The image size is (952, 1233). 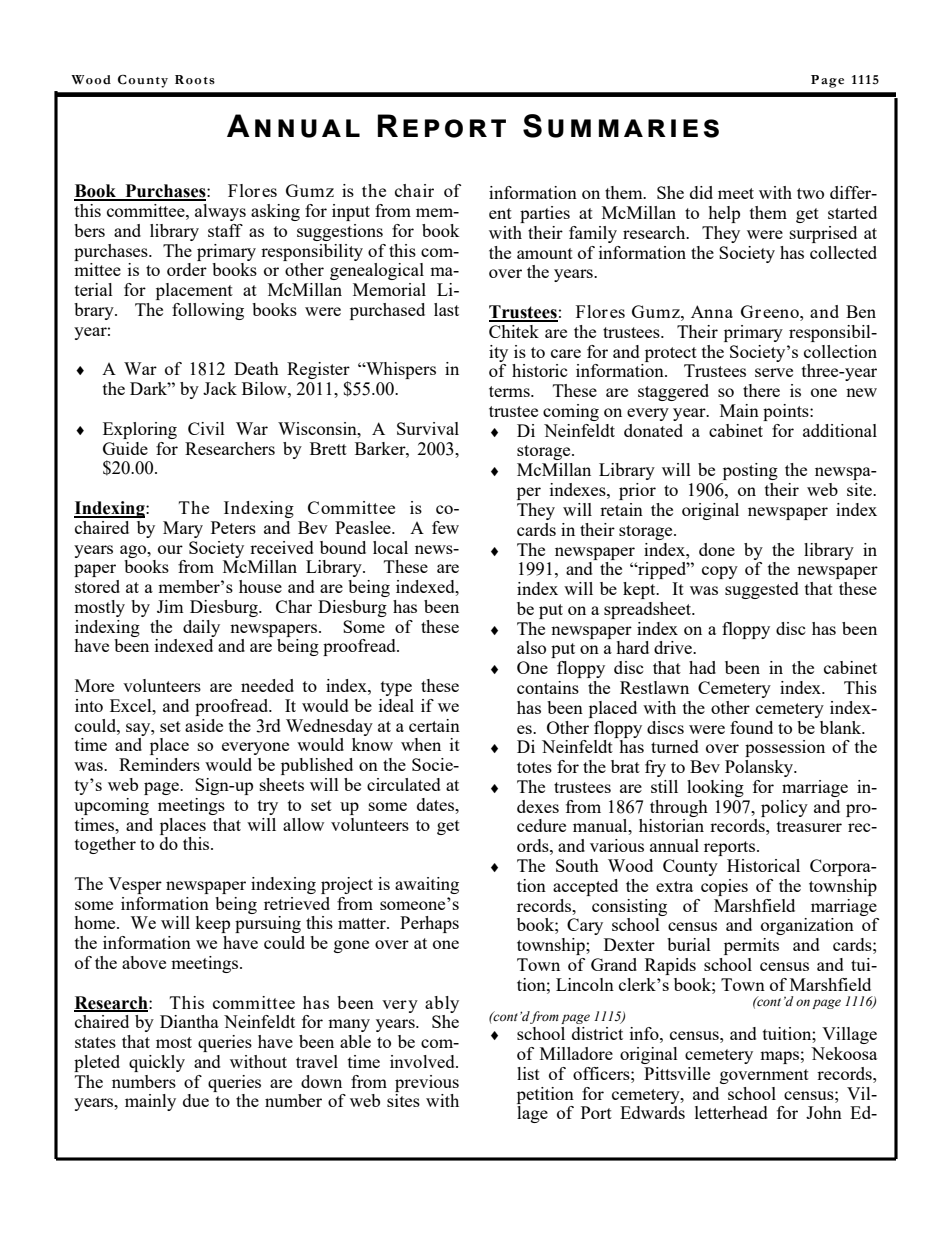 I want to click on previous, so click(x=427, y=1083).
